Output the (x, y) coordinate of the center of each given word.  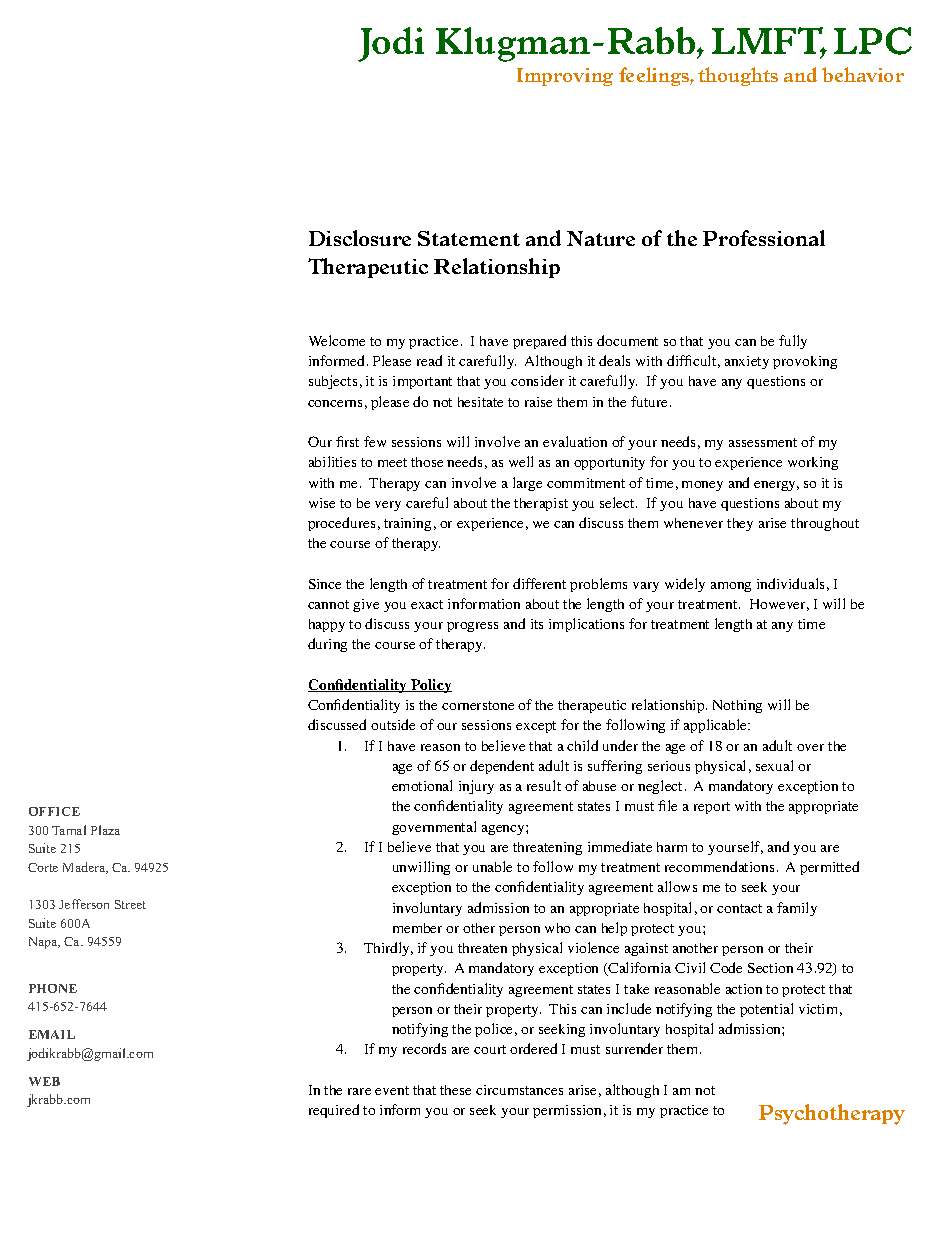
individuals (790, 583)
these (455, 1090)
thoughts (738, 76)
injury (476, 787)
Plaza (105, 830)
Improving (565, 77)
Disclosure (360, 238)
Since (325, 584)
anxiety (747, 362)
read (429, 360)
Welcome (337, 340)
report (712, 808)
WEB (44, 1081)
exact (427, 604)
